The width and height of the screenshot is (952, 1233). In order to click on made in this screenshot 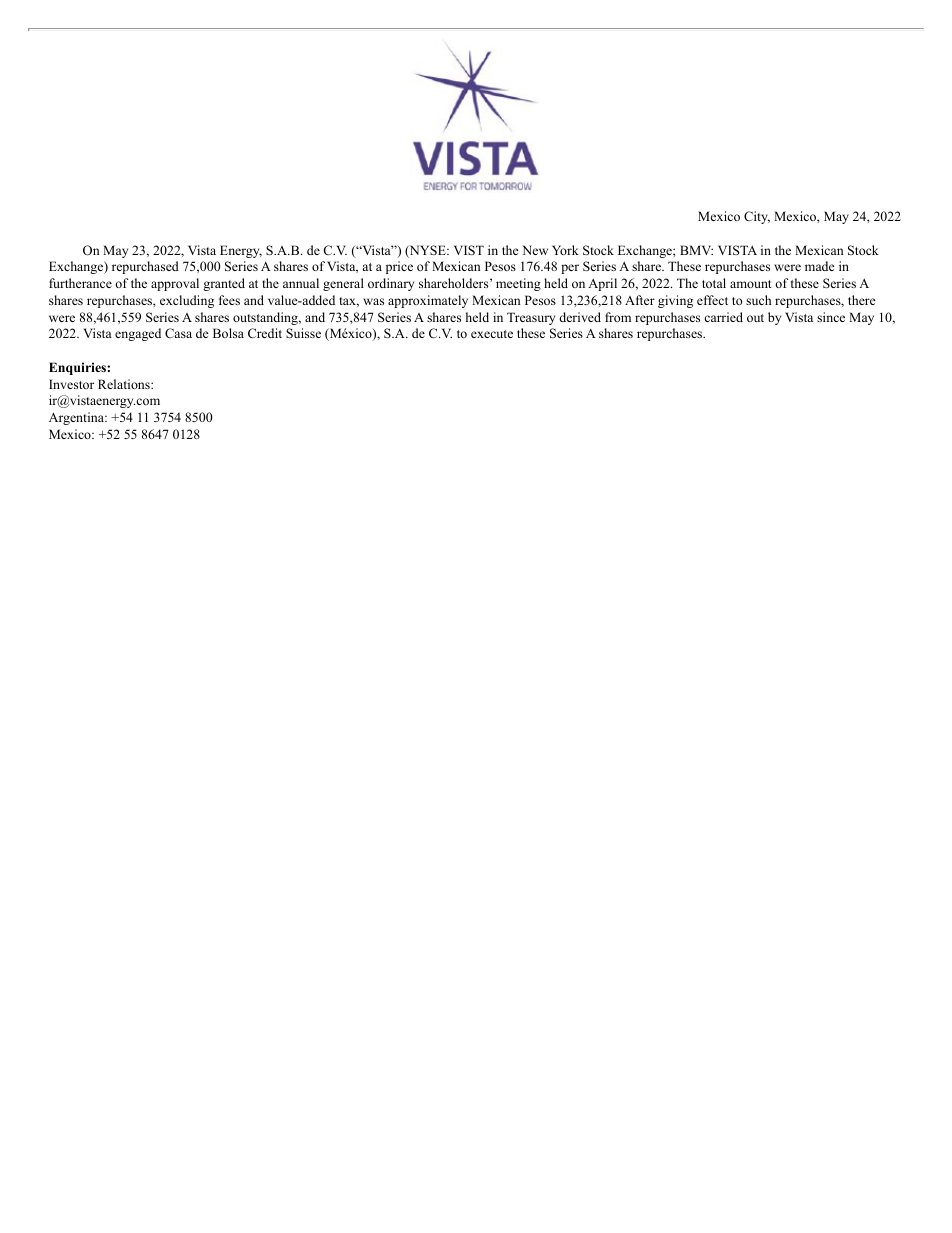, I will do `click(819, 266)`.
